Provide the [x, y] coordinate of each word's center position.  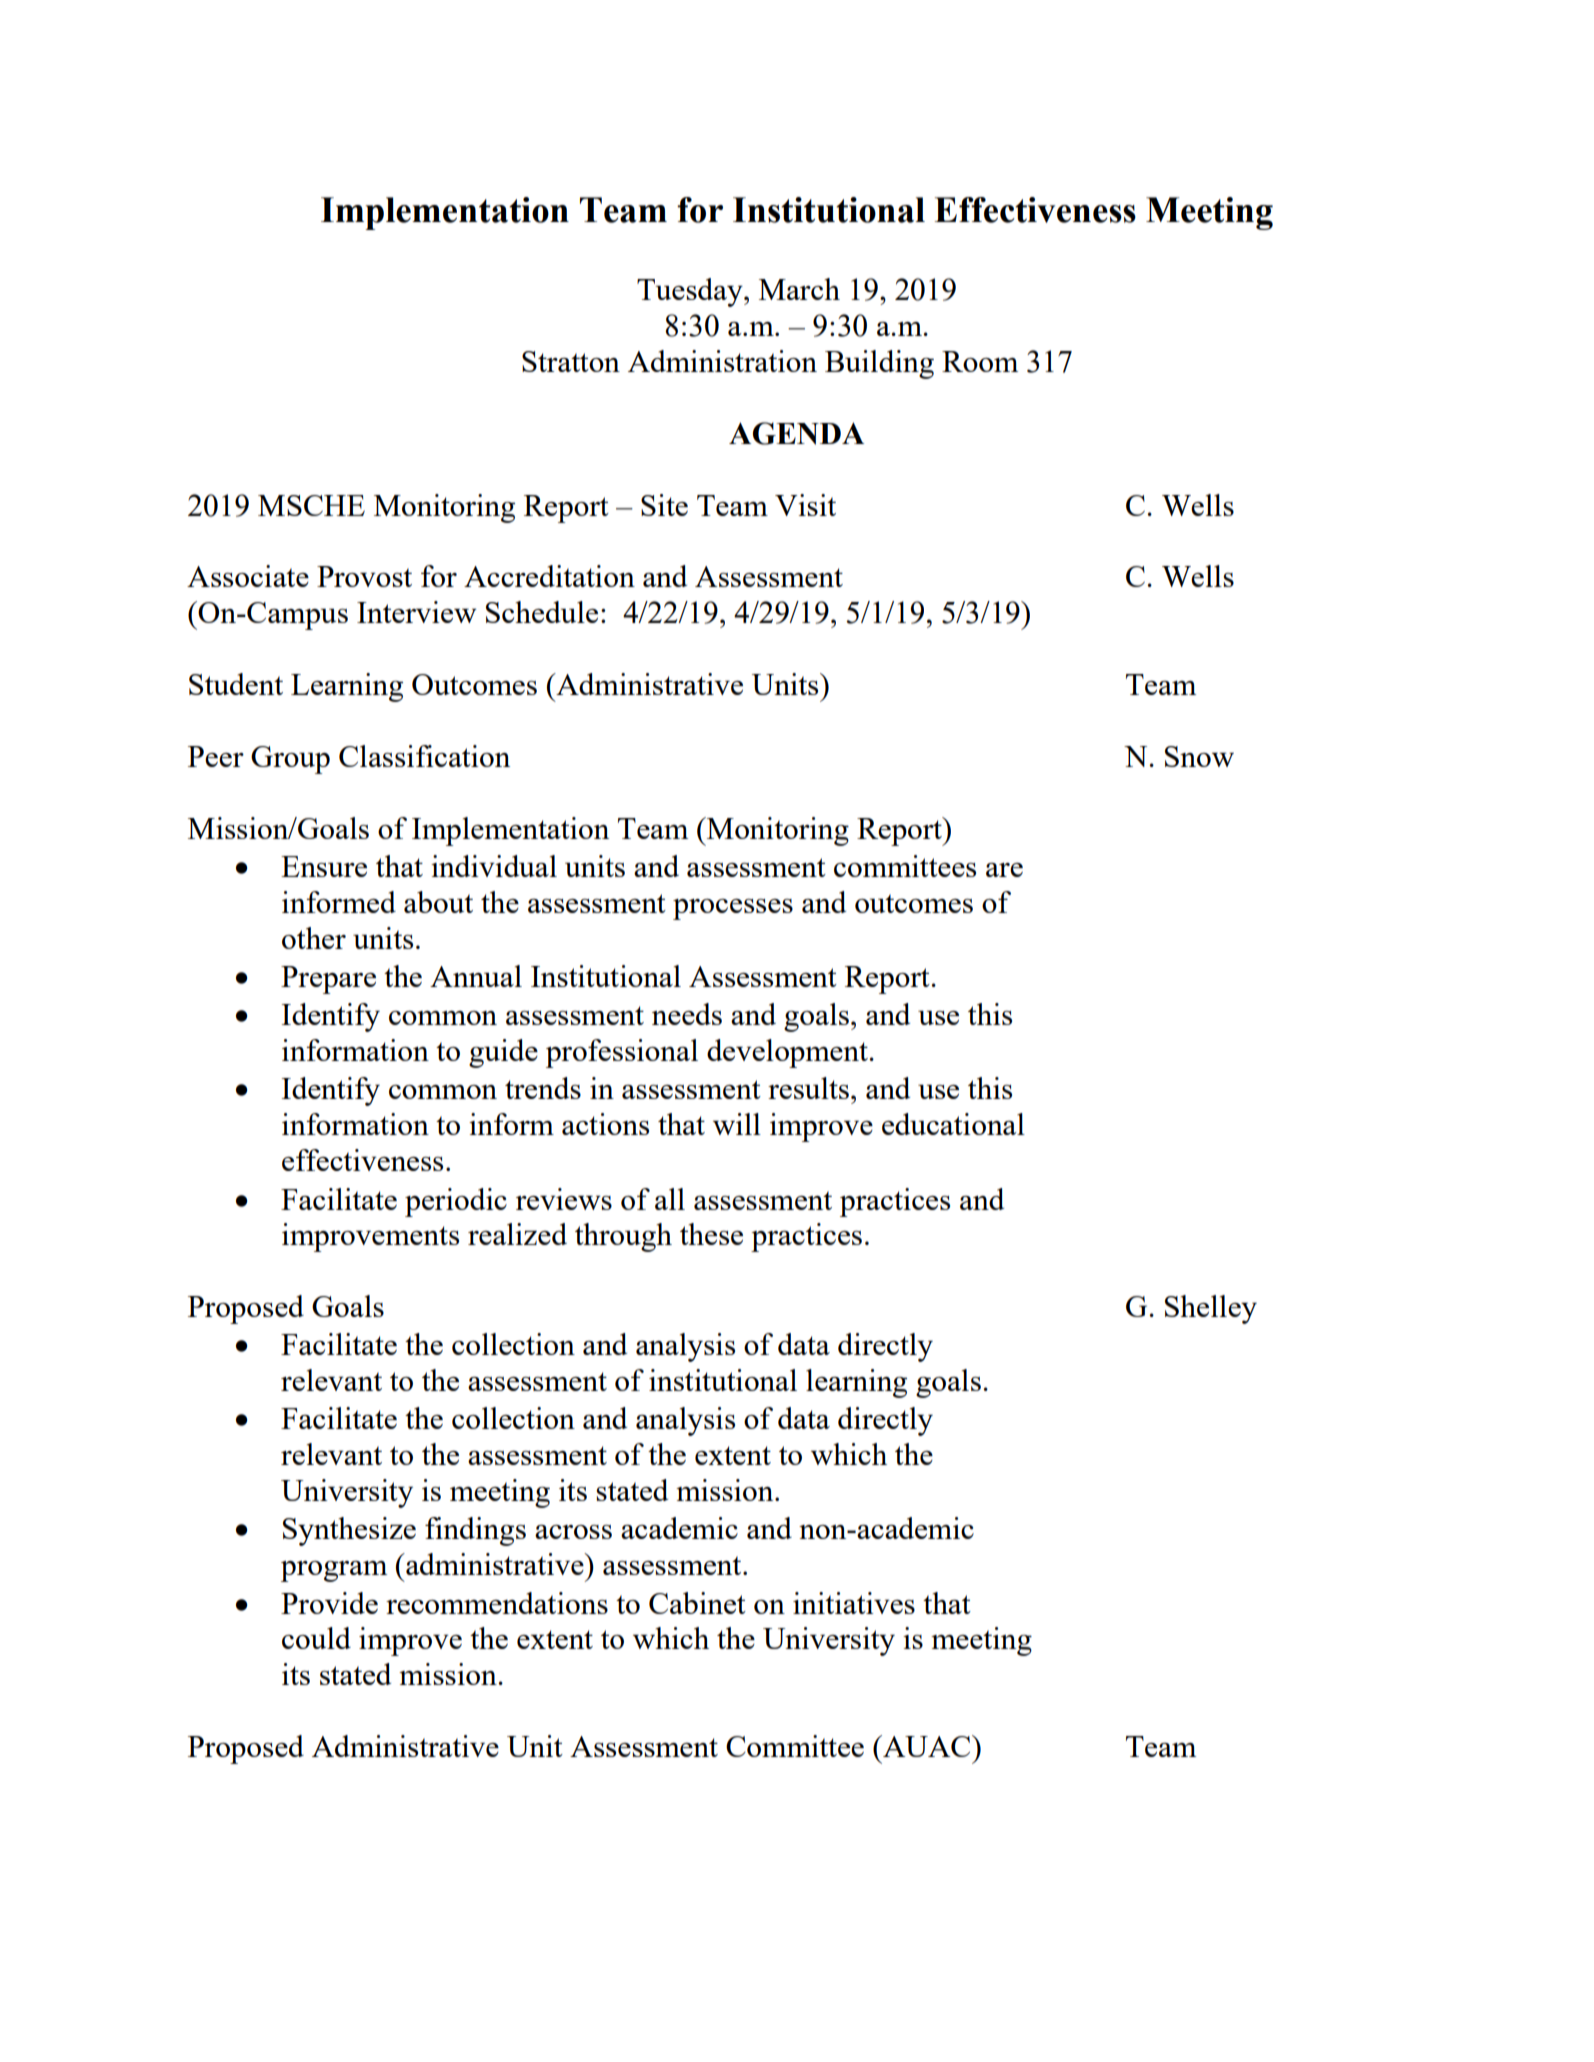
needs [687, 1014]
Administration [722, 361]
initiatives [854, 1603]
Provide [329, 1603]
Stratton [571, 361]
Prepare [328, 980]
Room [980, 361]
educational [953, 1124]
